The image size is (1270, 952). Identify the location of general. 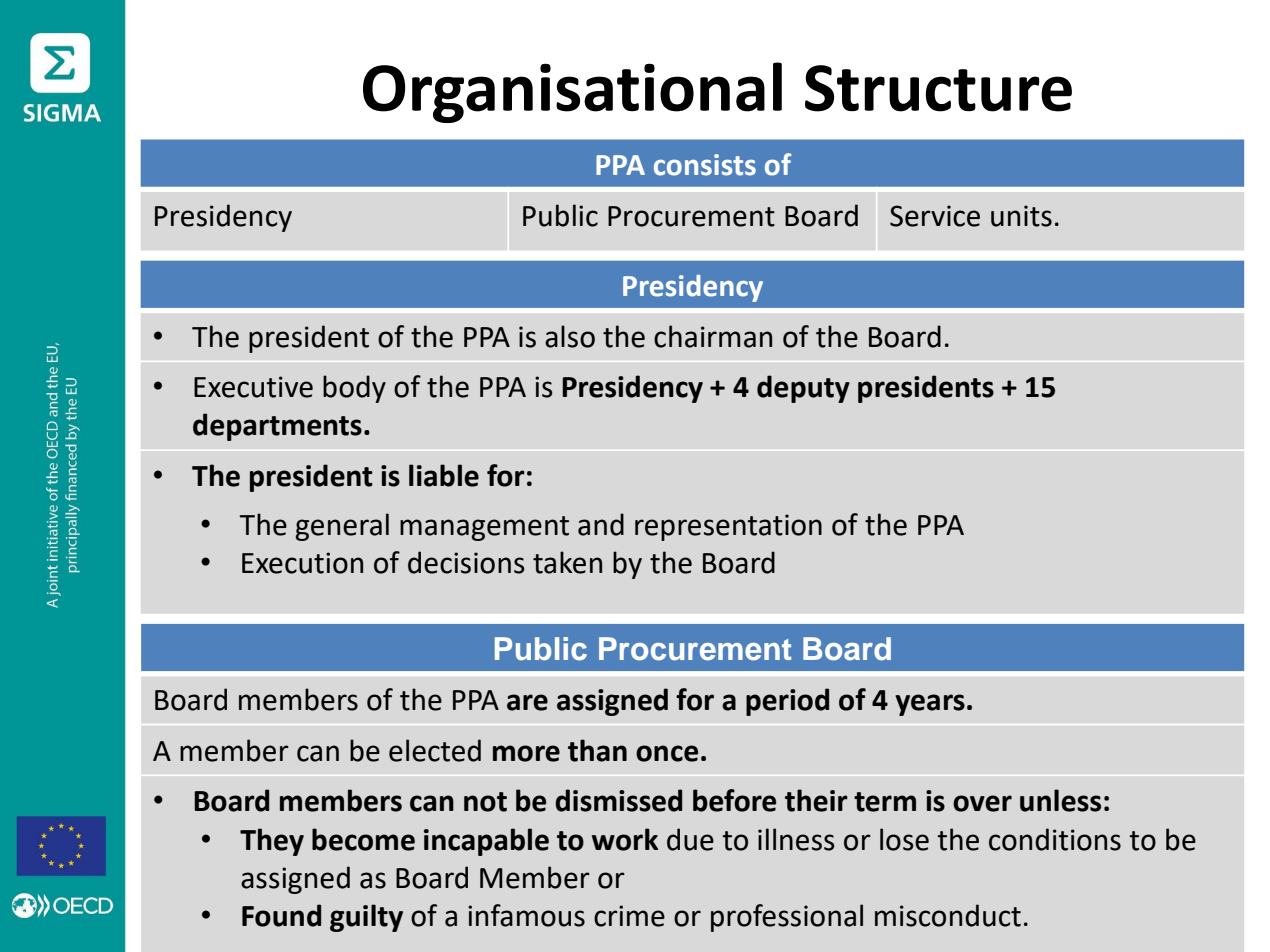
(342, 527).
